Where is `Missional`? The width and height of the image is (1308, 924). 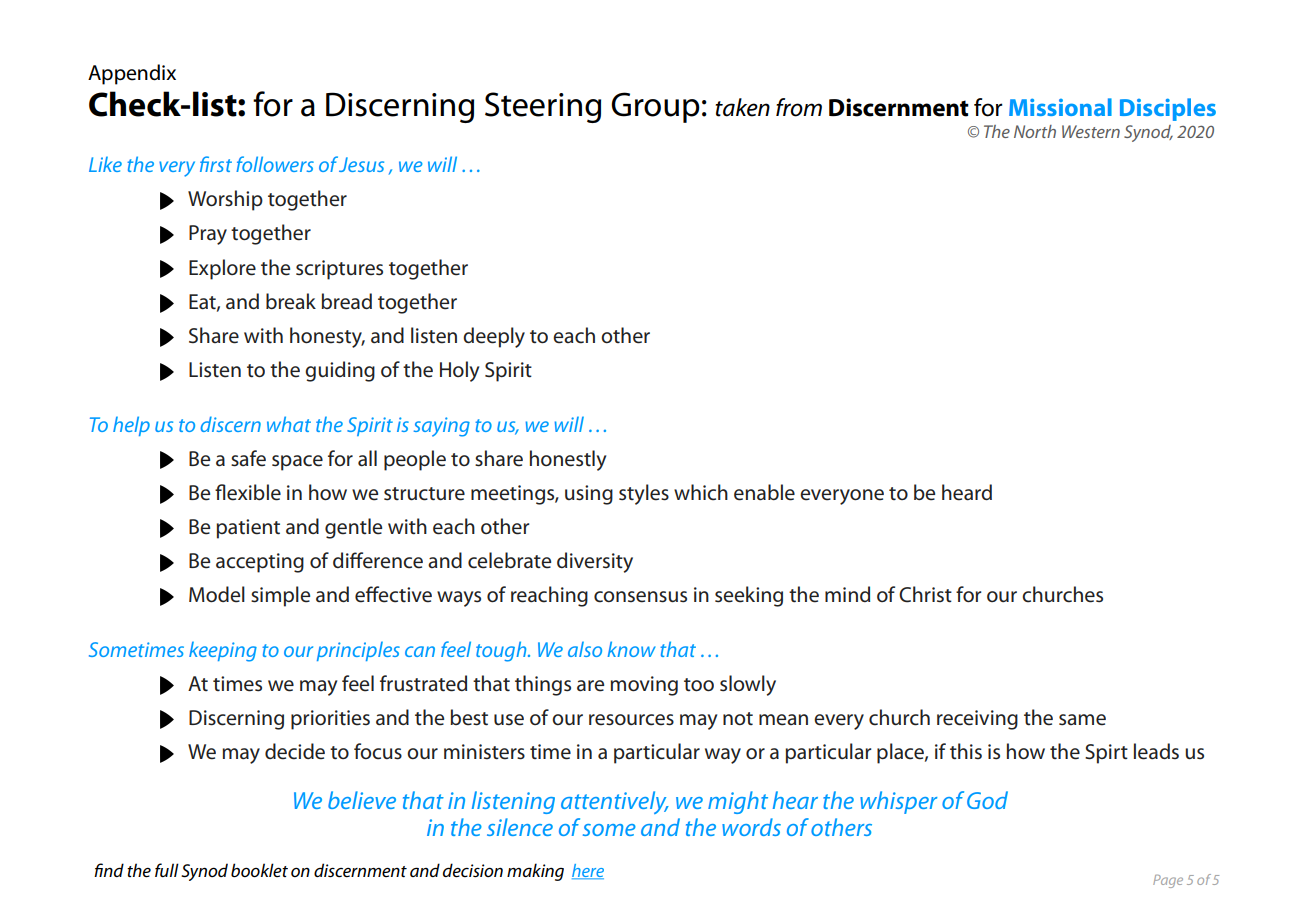 Missional is located at coordinates (1060, 107).
